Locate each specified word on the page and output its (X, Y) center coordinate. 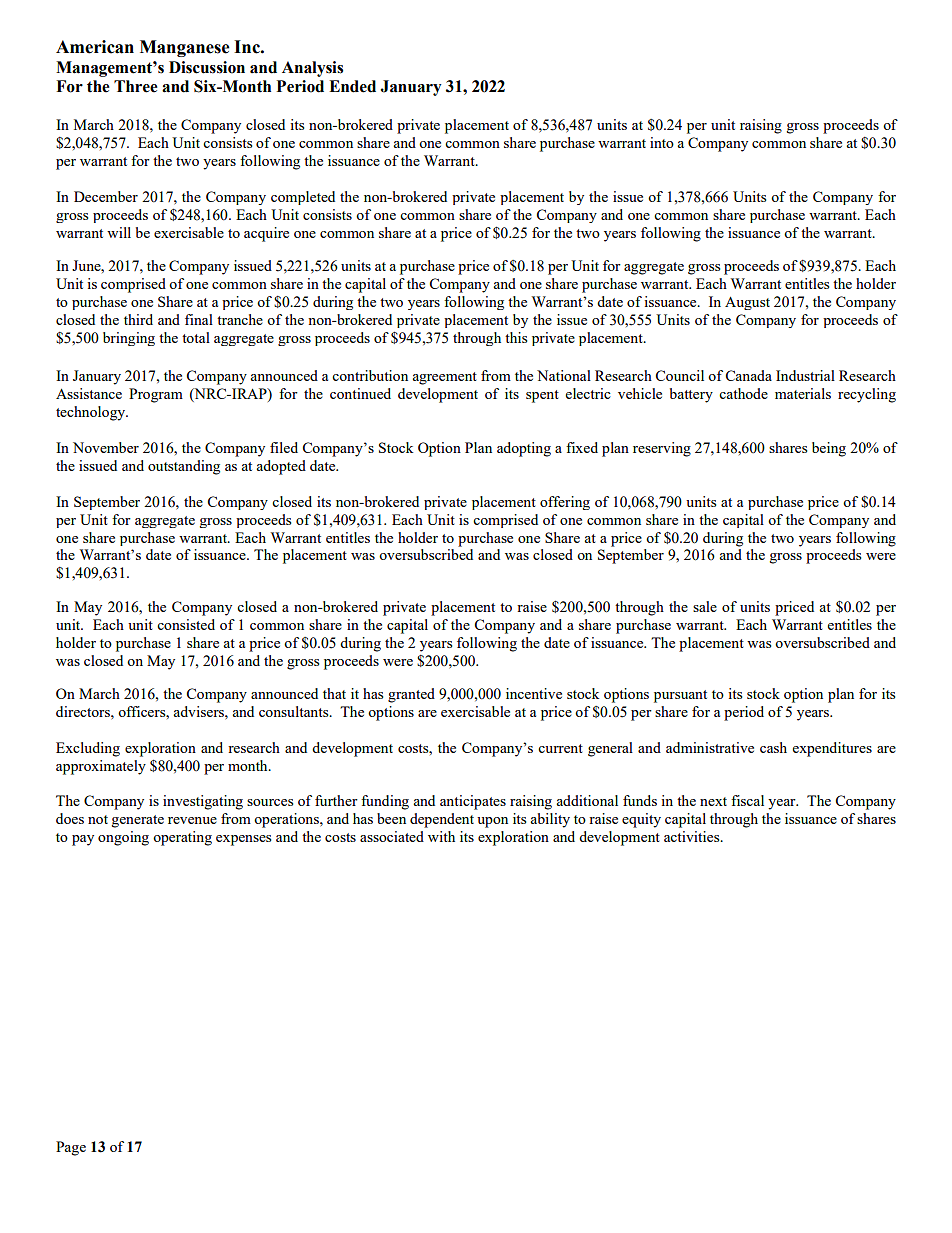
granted (411, 695)
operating (182, 838)
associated (392, 836)
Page (71, 1148)
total (196, 337)
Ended (352, 86)
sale (705, 606)
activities (693, 836)
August (747, 303)
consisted (186, 624)
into (662, 142)
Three (136, 86)
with (441, 836)
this (516, 337)
